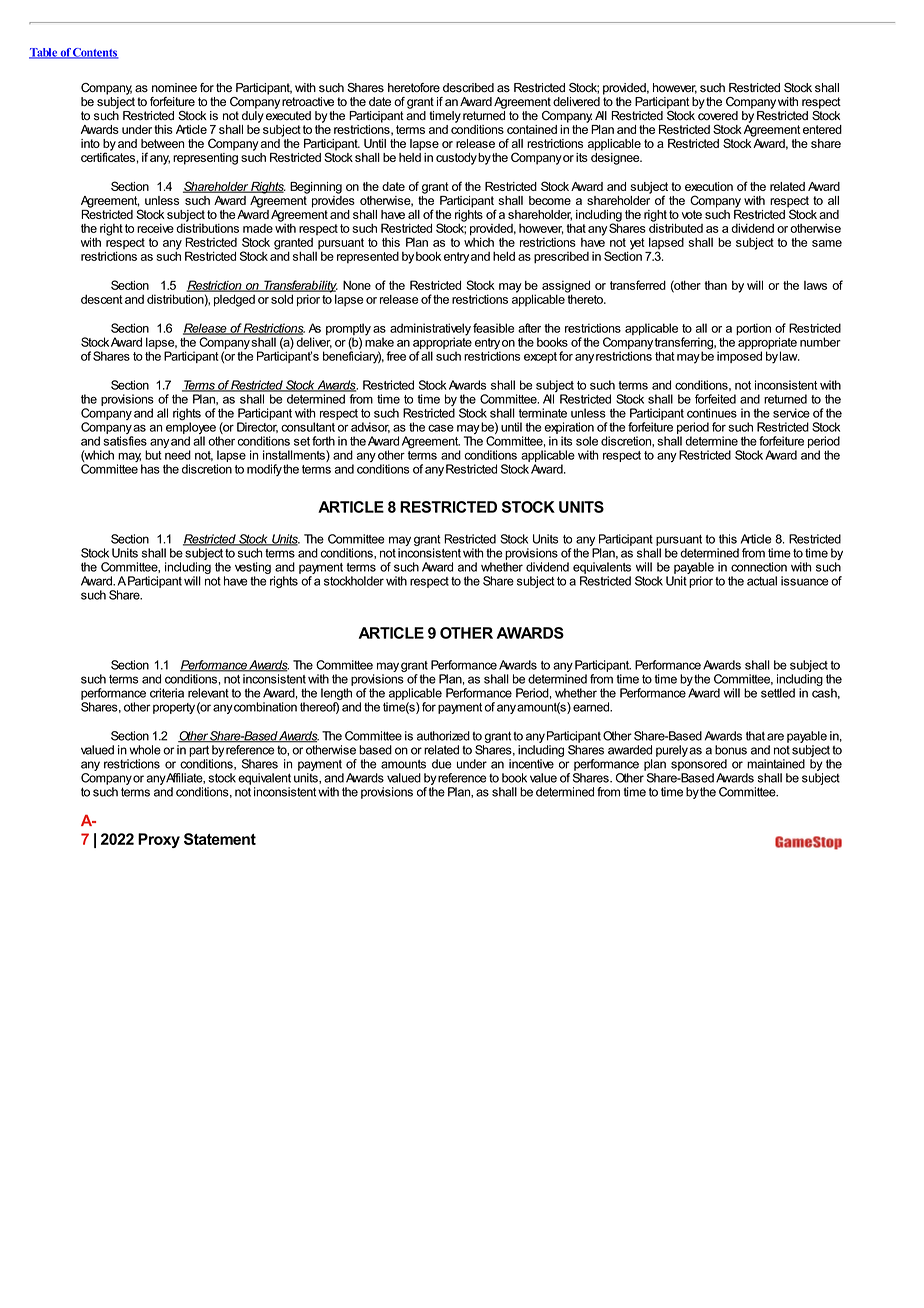  Describe the element at coordinates (441, 428) in the image. I see `case` at that location.
